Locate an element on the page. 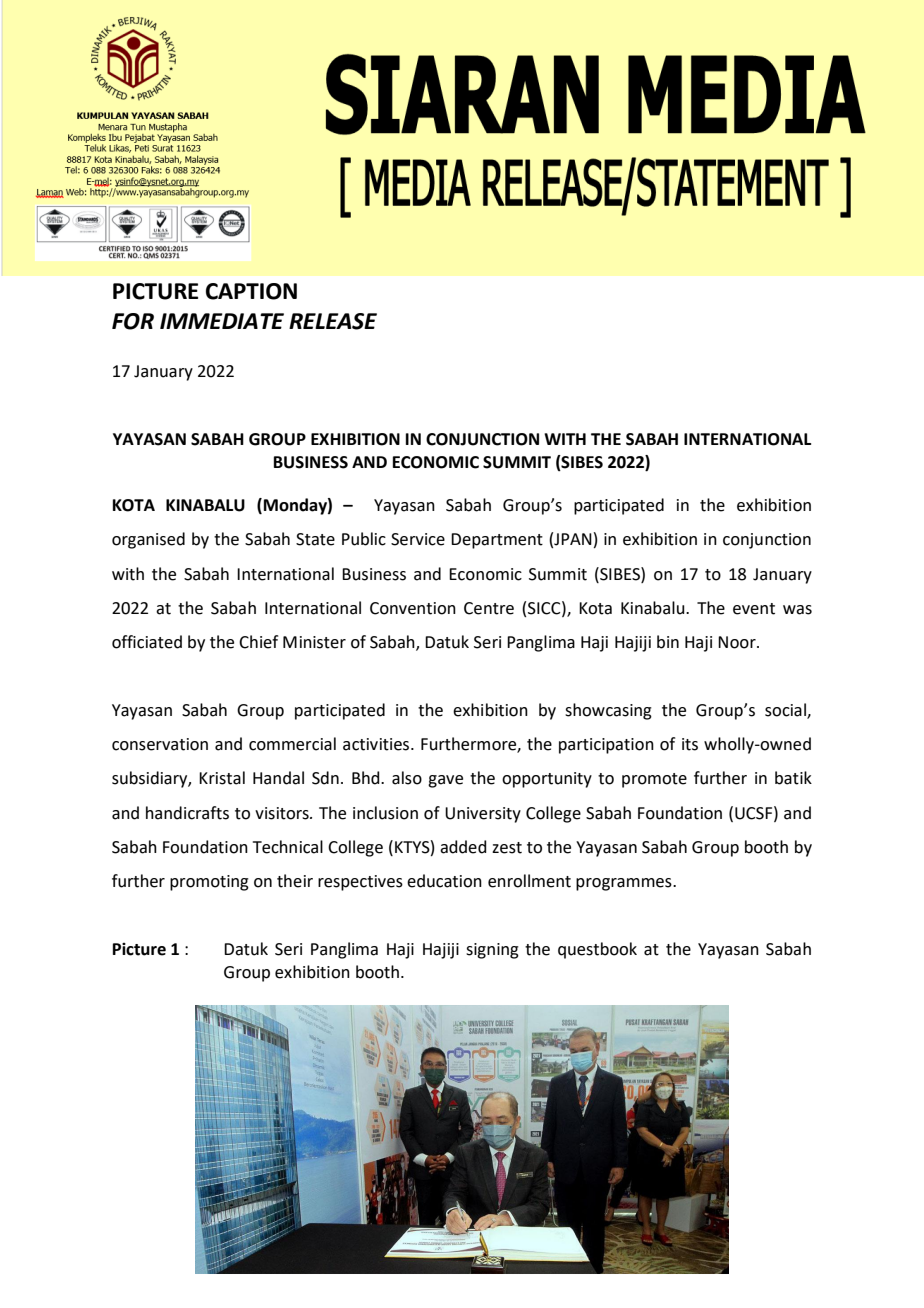  activities is located at coordinates (377, 744).
